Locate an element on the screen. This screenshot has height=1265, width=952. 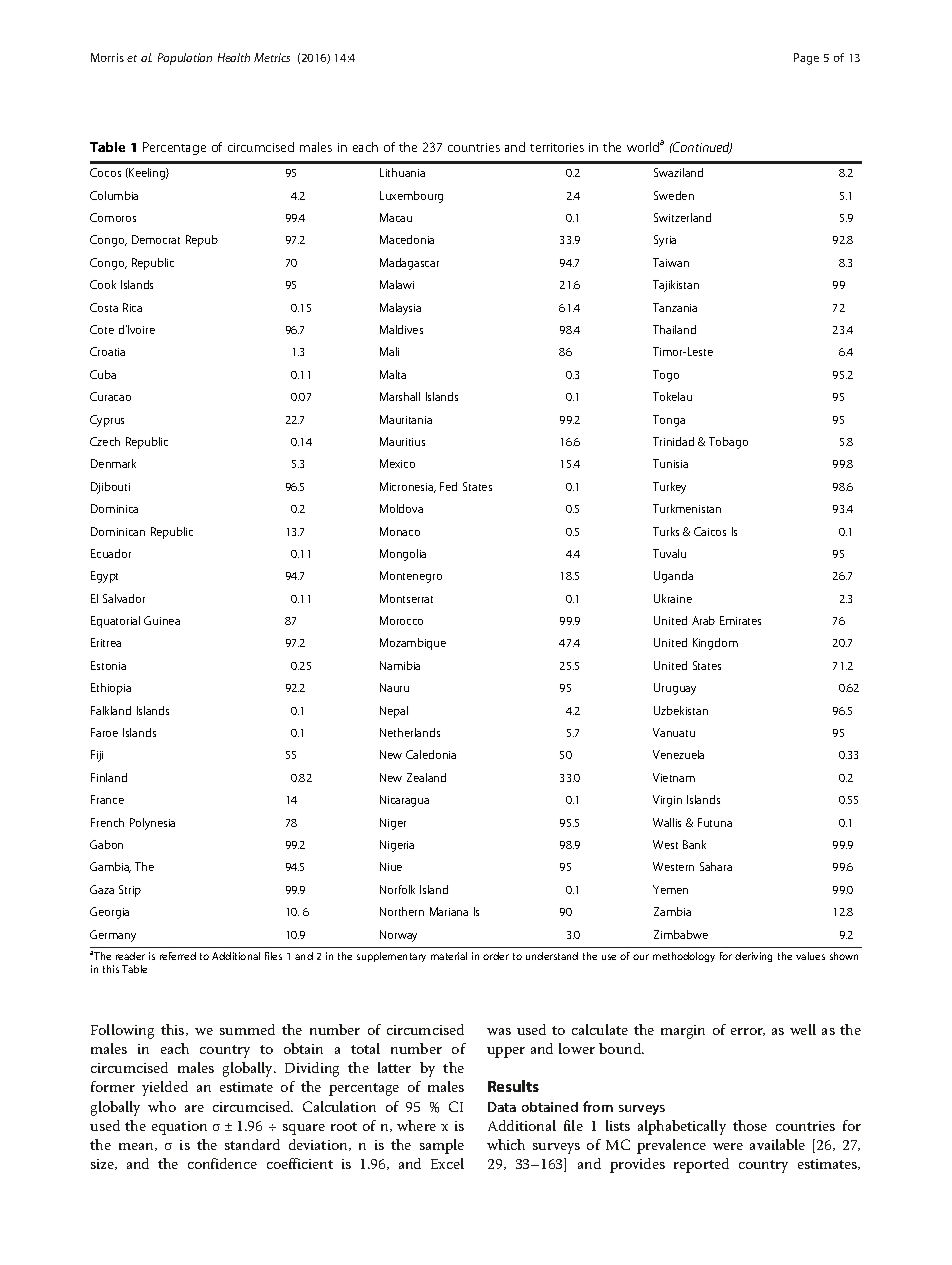
Montserrat is located at coordinates (406, 598).
